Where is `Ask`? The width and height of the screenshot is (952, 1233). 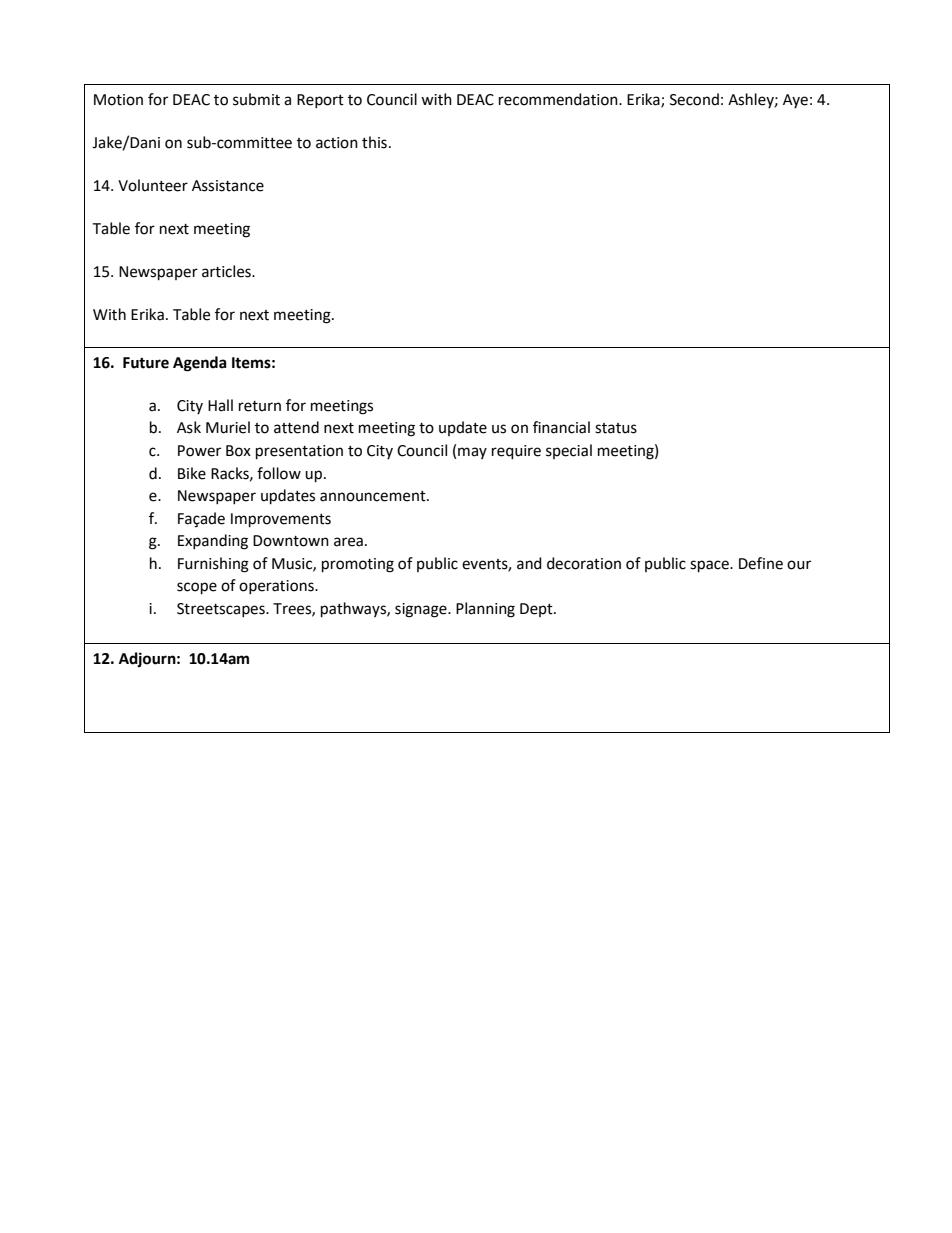
Ask is located at coordinates (189, 427).
